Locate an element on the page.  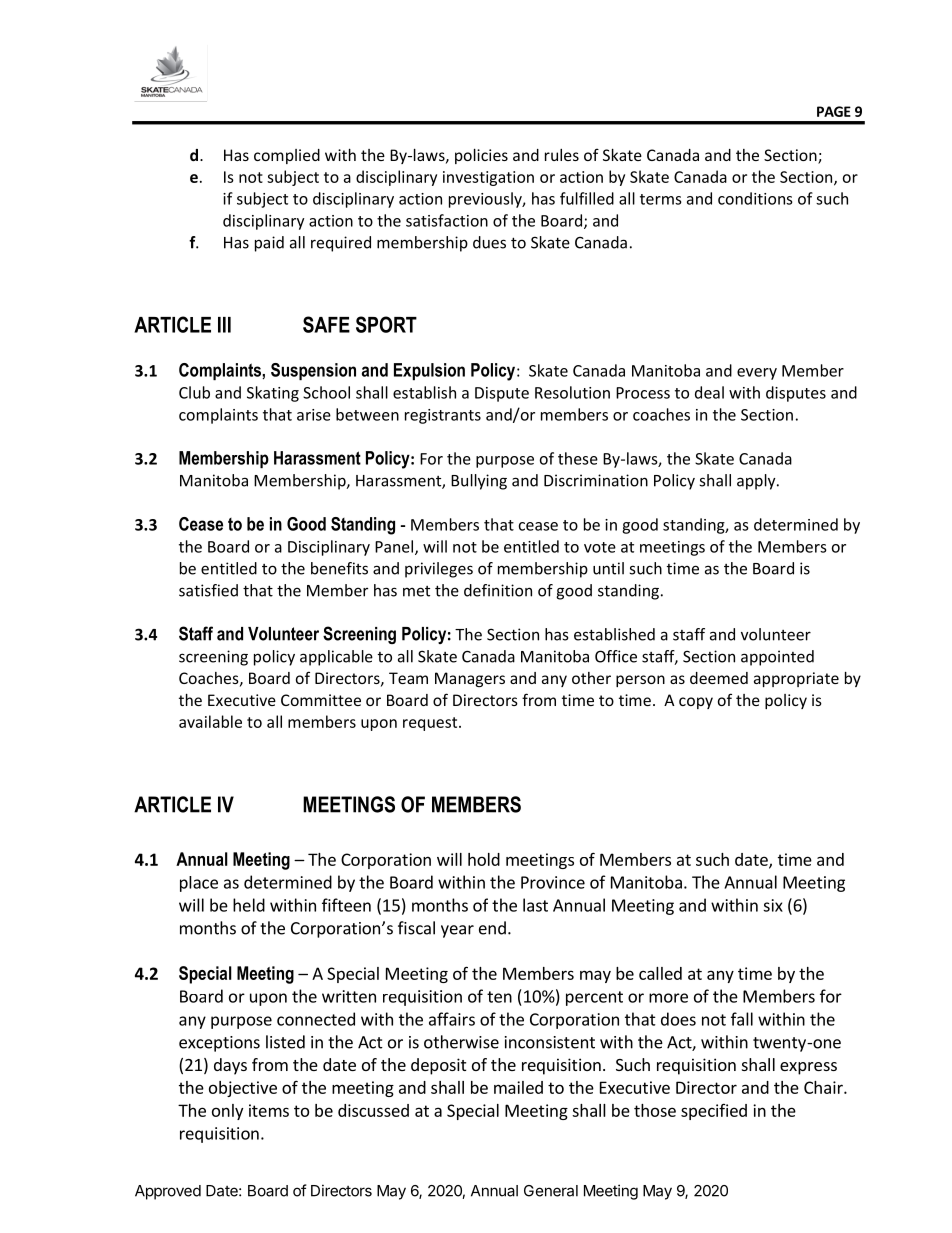
apply is located at coordinates (757, 482).
